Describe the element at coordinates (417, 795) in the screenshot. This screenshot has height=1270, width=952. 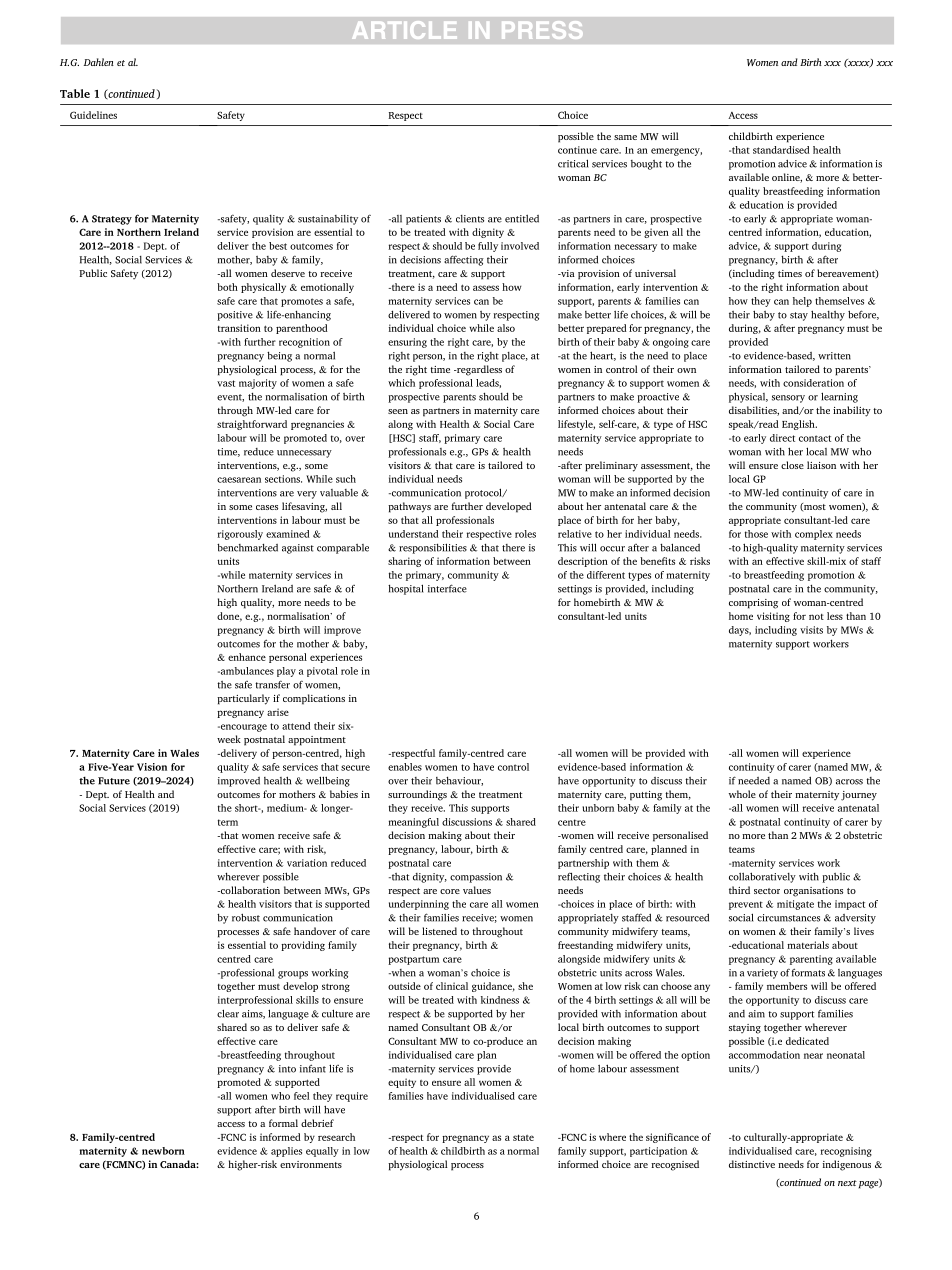
I see `surroundings` at that location.
